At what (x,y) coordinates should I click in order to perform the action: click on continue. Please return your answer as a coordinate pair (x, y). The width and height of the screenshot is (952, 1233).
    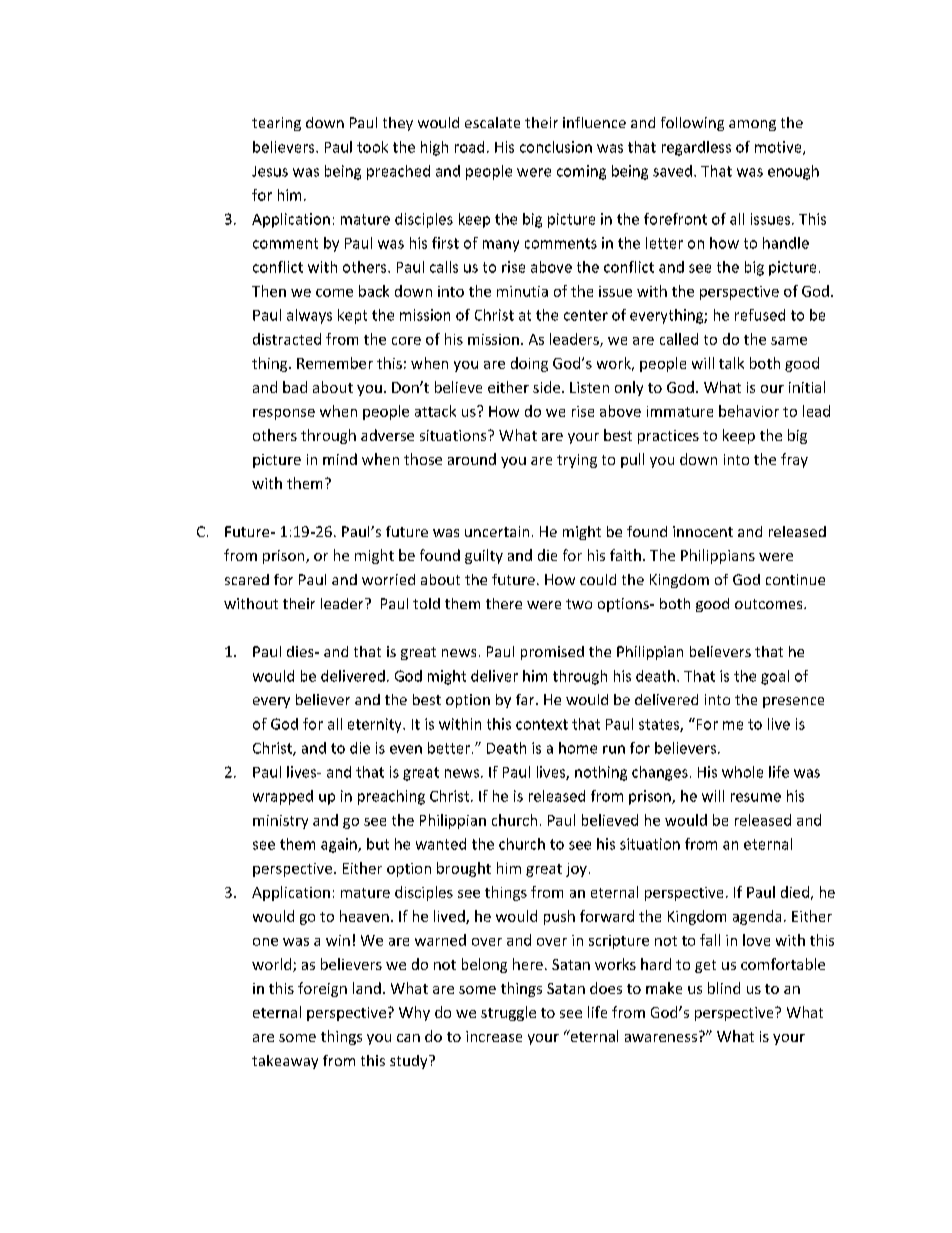
    Looking at the image, I should click on (795, 579).
